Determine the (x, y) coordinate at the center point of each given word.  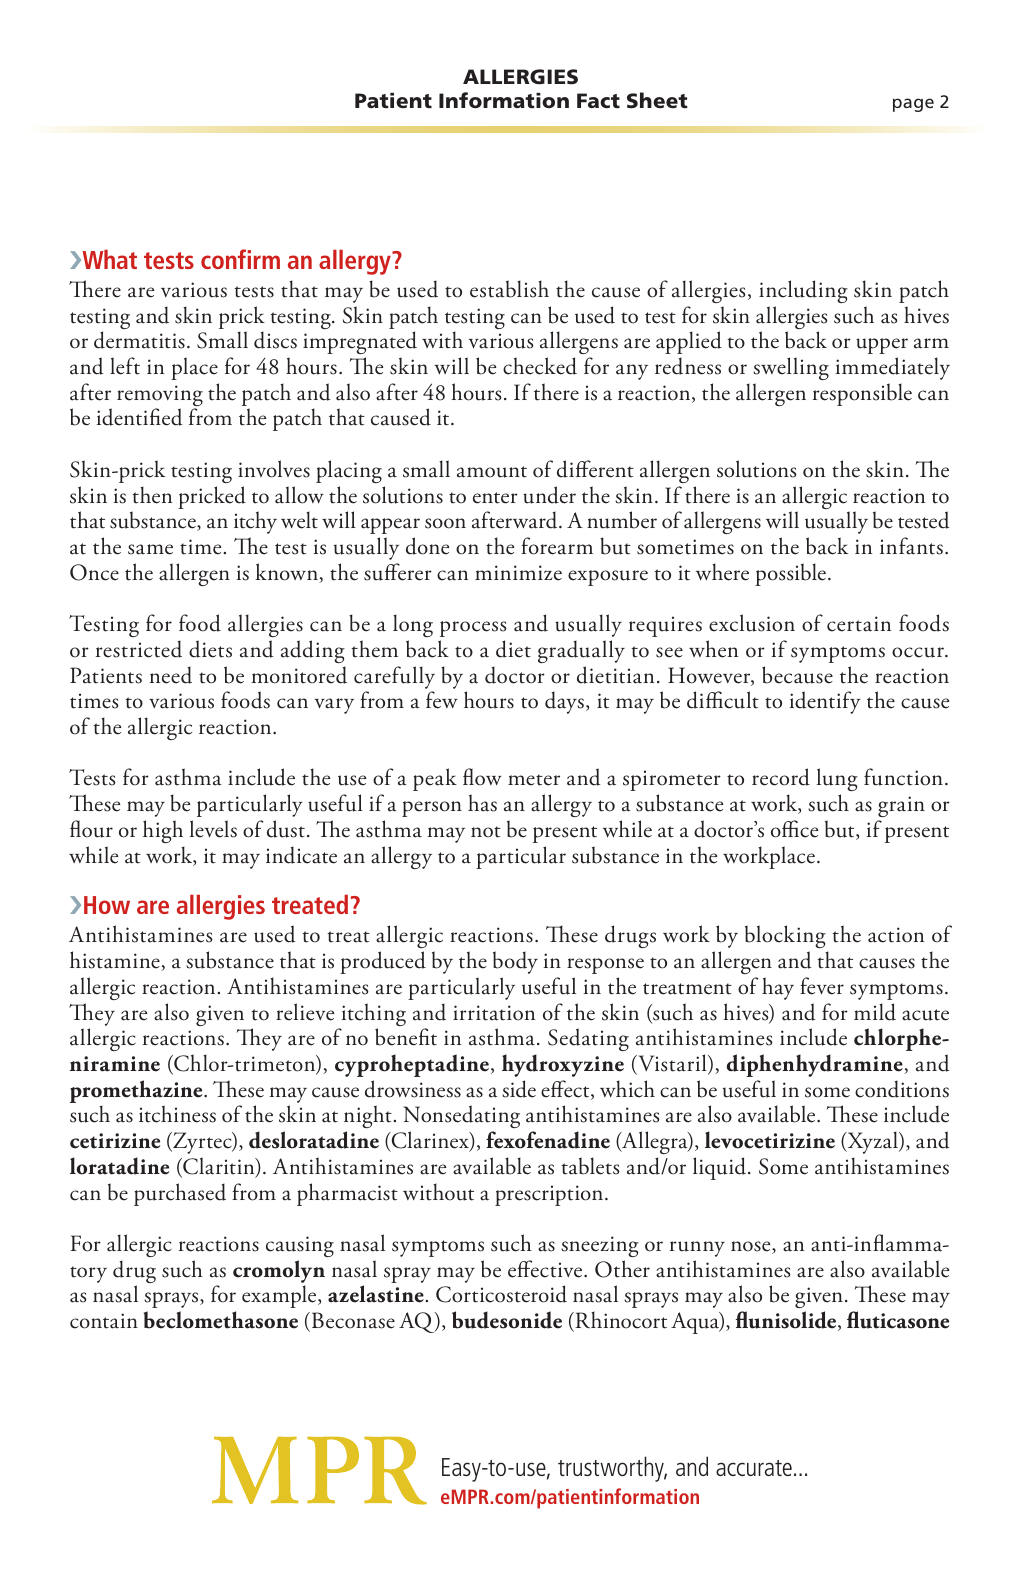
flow (482, 777)
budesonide (507, 1320)
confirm (240, 259)
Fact (598, 101)
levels (213, 829)
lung (837, 781)
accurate (754, 1468)
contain (104, 1321)
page (913, 105)
